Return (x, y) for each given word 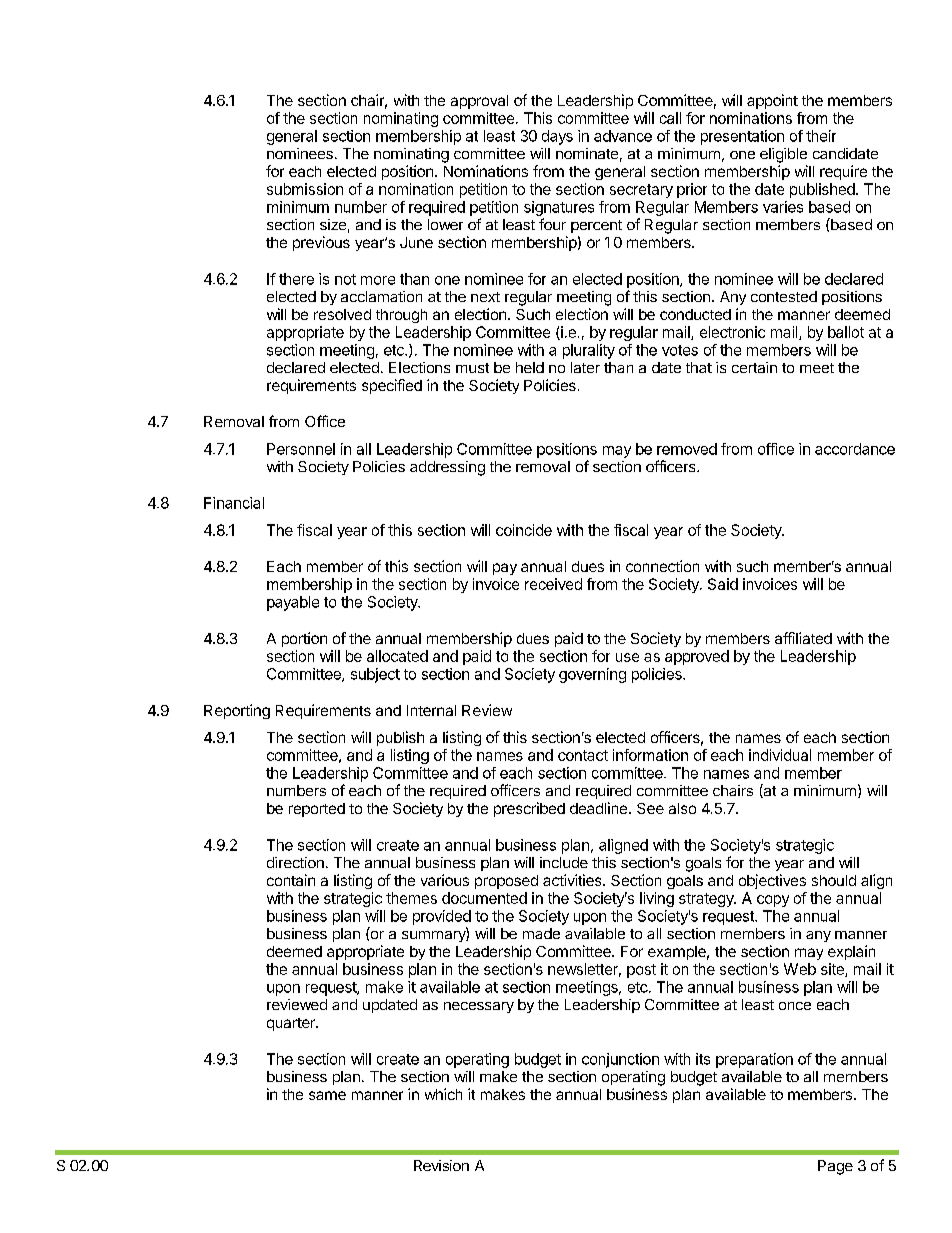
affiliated (803, 638)
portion (304, 639)
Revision (441, 1165)
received (553, 584)
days (557, 137)
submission (305, 189)
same (327, 1095)
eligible (783, 155)
